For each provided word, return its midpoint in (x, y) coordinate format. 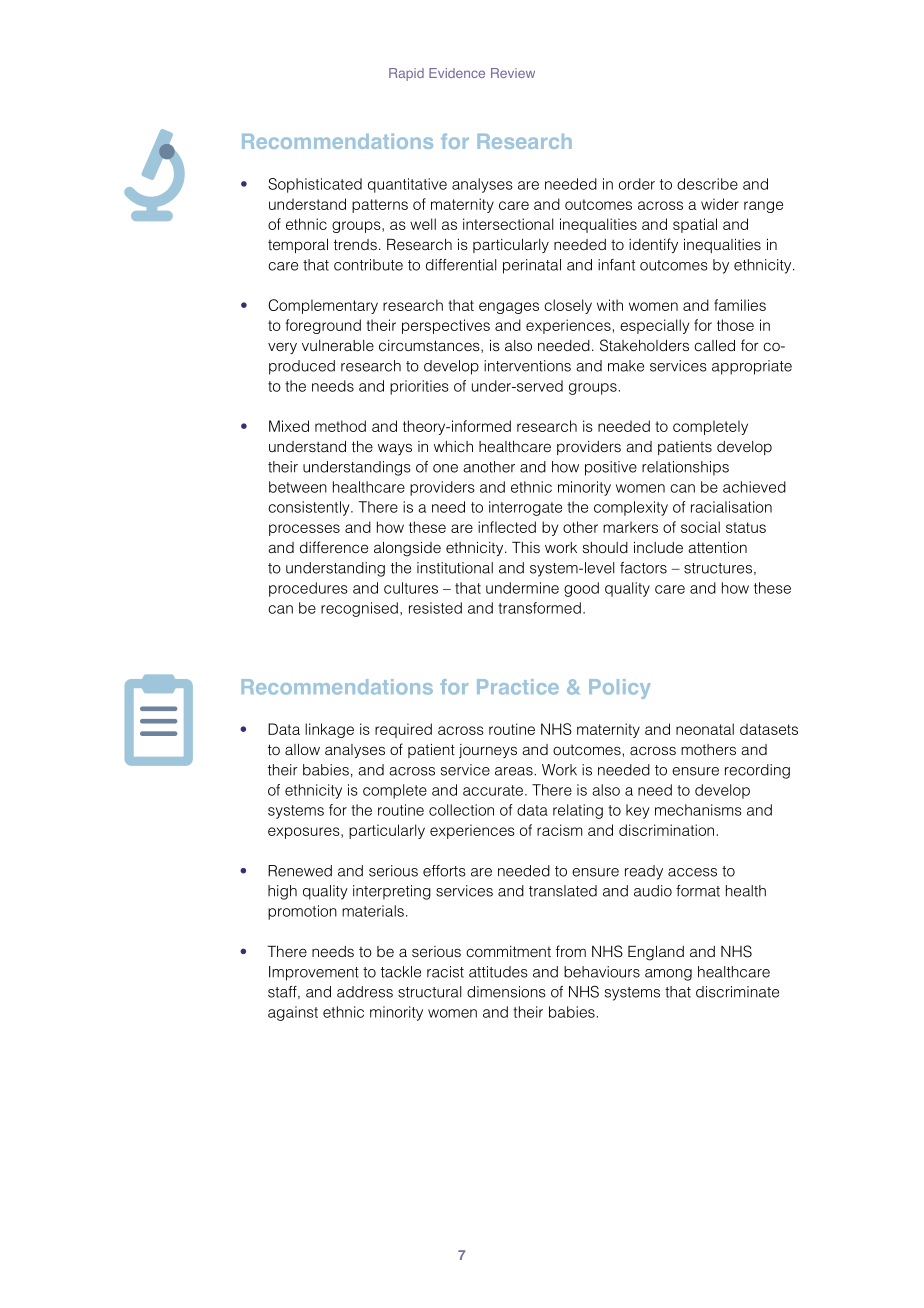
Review (513, 73)
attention (717, 548)
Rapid (406, 74)
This (526, 547)
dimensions (506, 992)
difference (334, 547)
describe (707, 184)
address (365, 992)
